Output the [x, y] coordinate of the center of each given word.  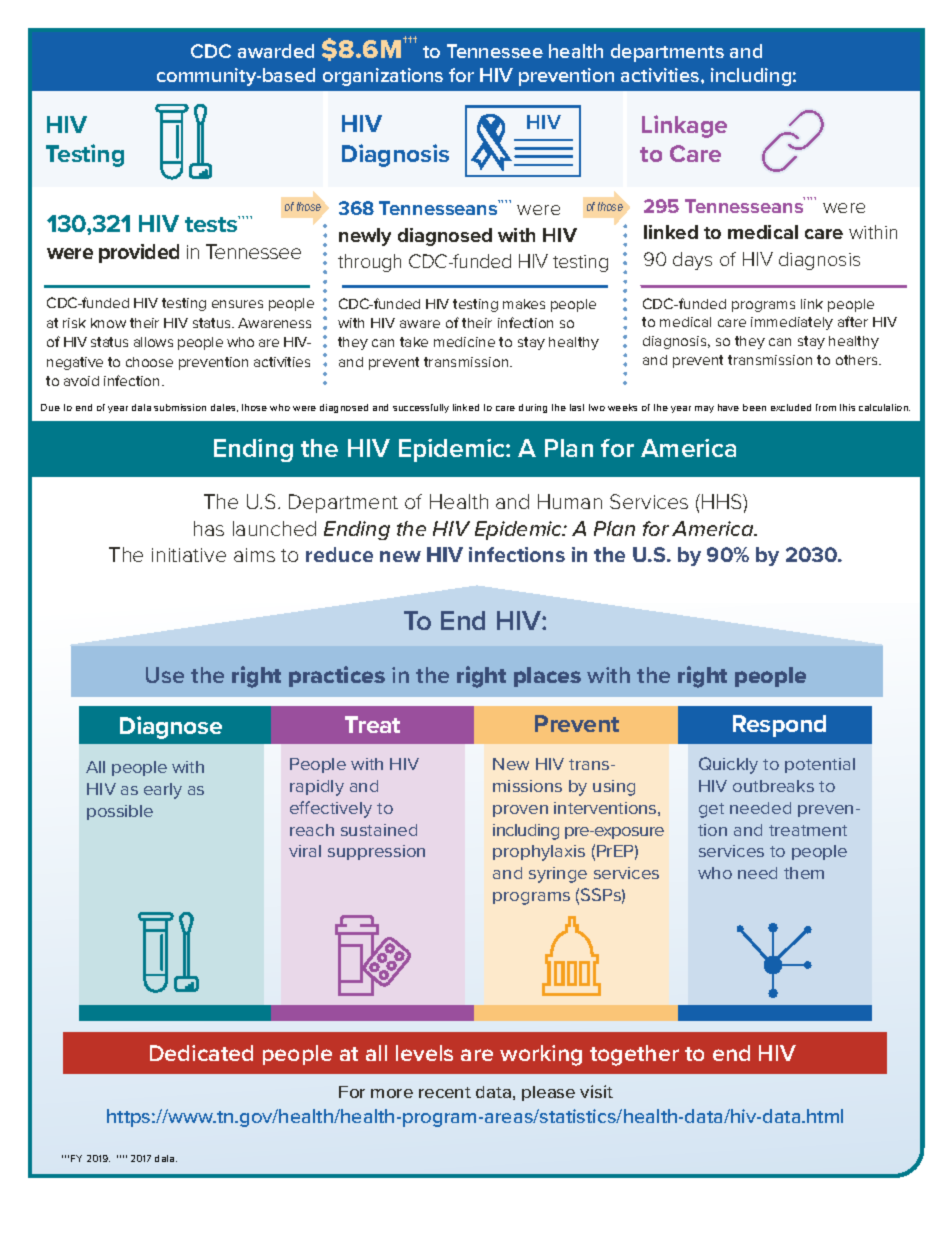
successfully [421, 408]
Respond [779, 726]
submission [180, 407]
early [163, 791]
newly [365, 237]
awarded [276, 51]
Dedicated [201, 1053]
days [692, 261]
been [754, 407]
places [547, 677]
